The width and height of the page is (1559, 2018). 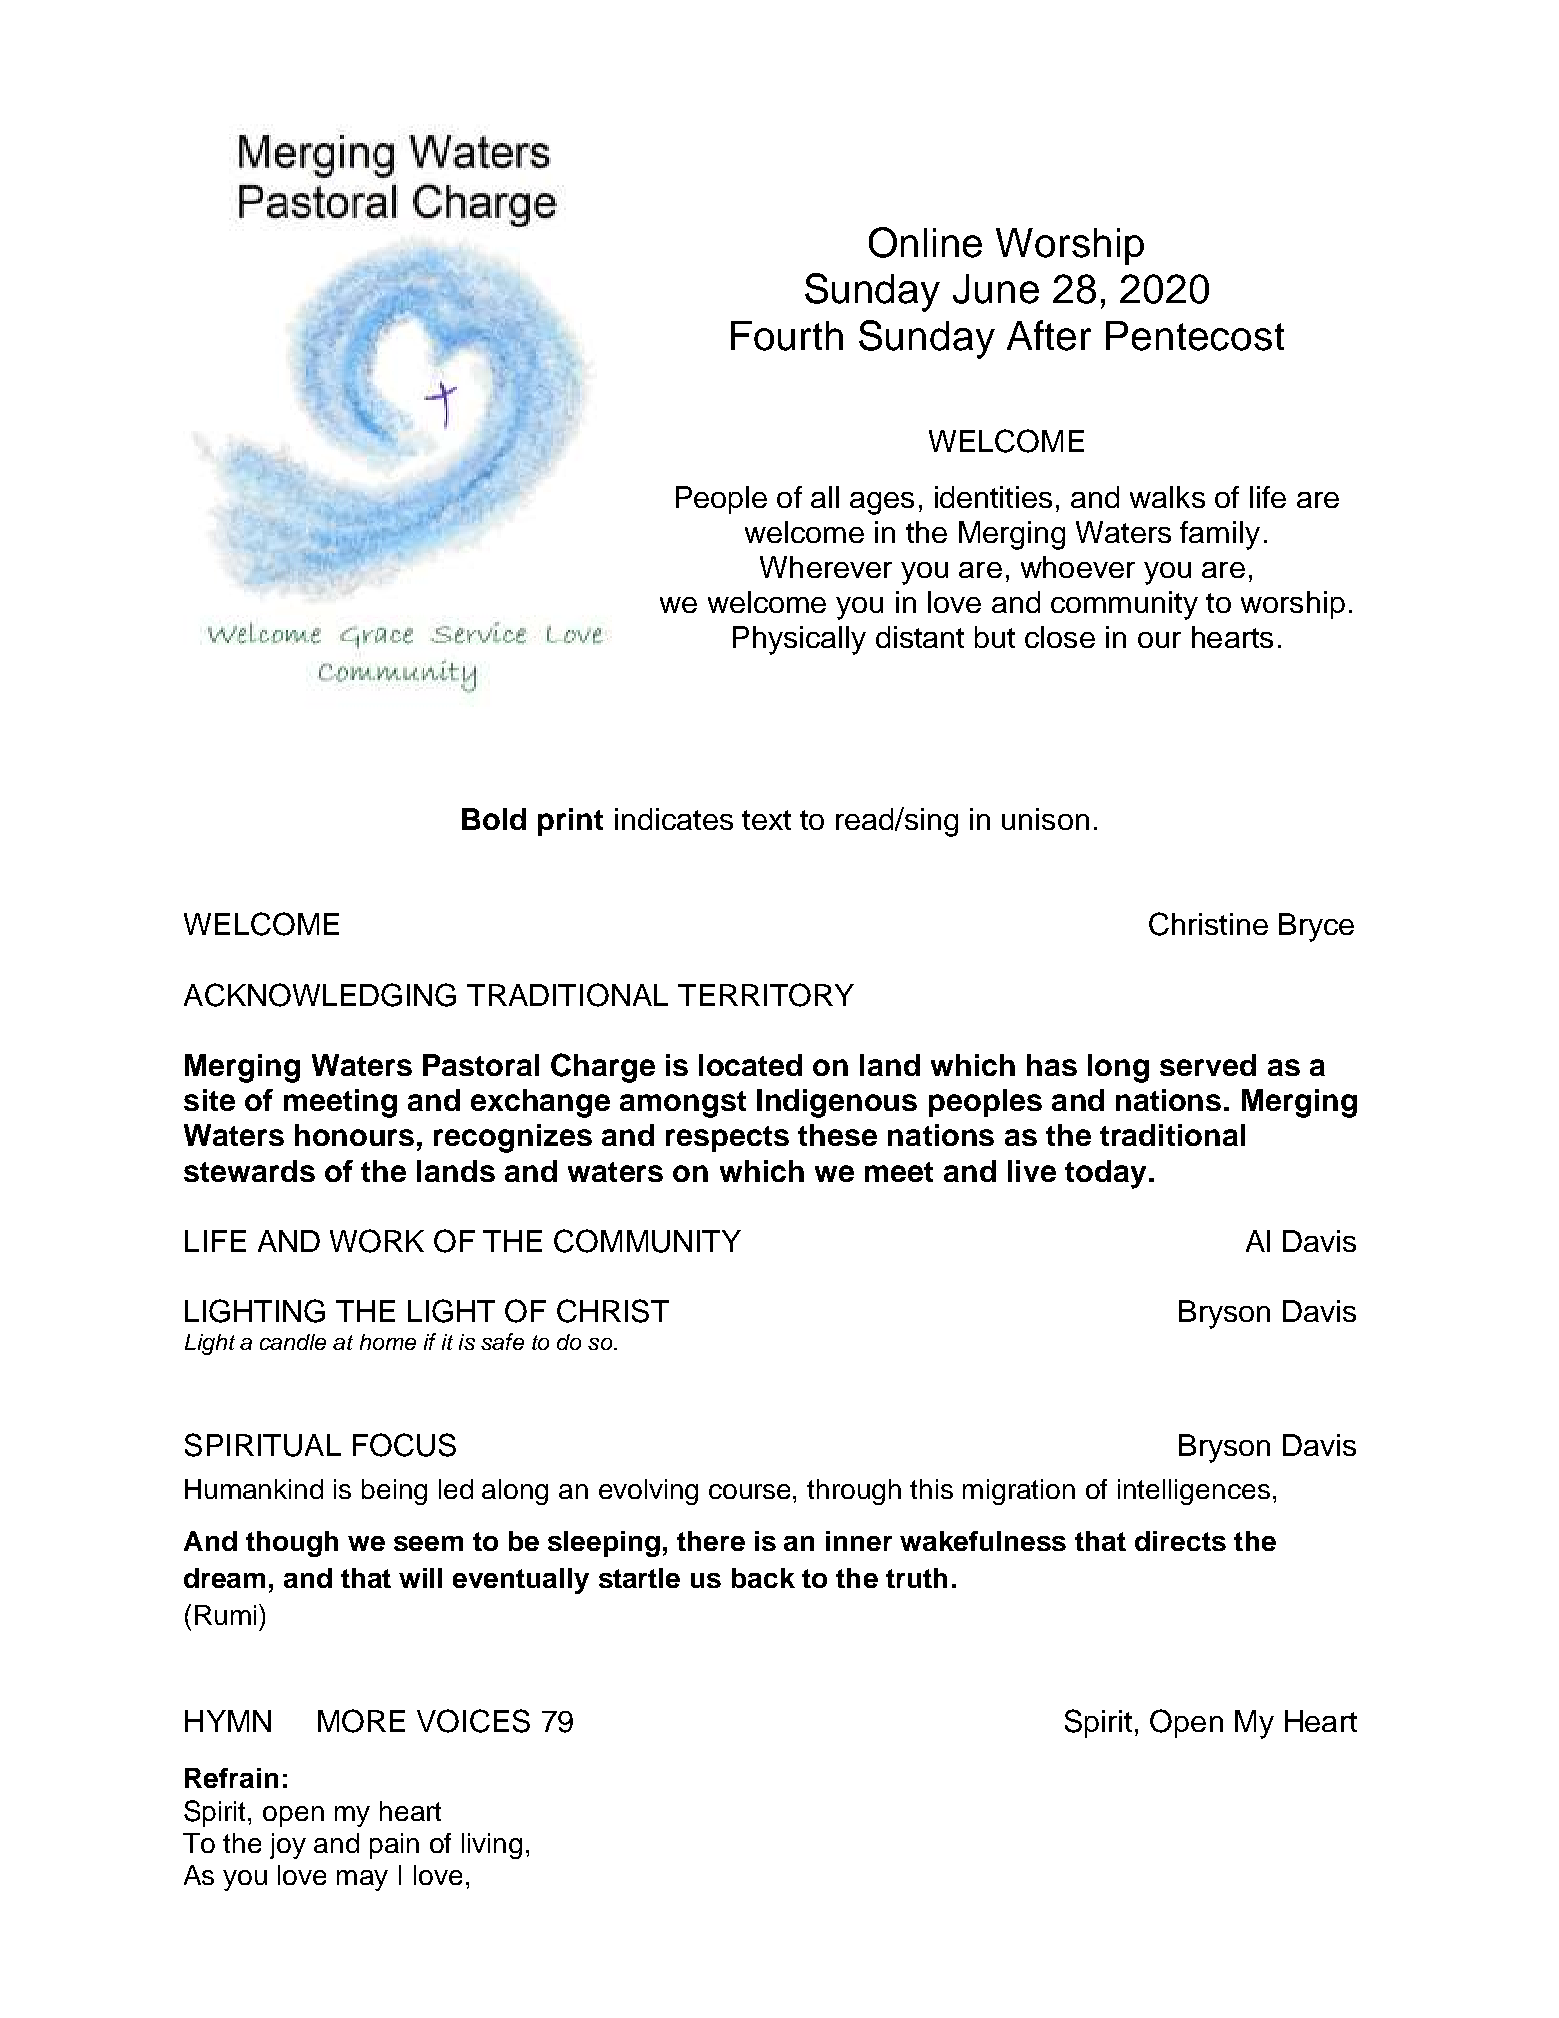 I want to click on home, so click(x=388, y=1342).
